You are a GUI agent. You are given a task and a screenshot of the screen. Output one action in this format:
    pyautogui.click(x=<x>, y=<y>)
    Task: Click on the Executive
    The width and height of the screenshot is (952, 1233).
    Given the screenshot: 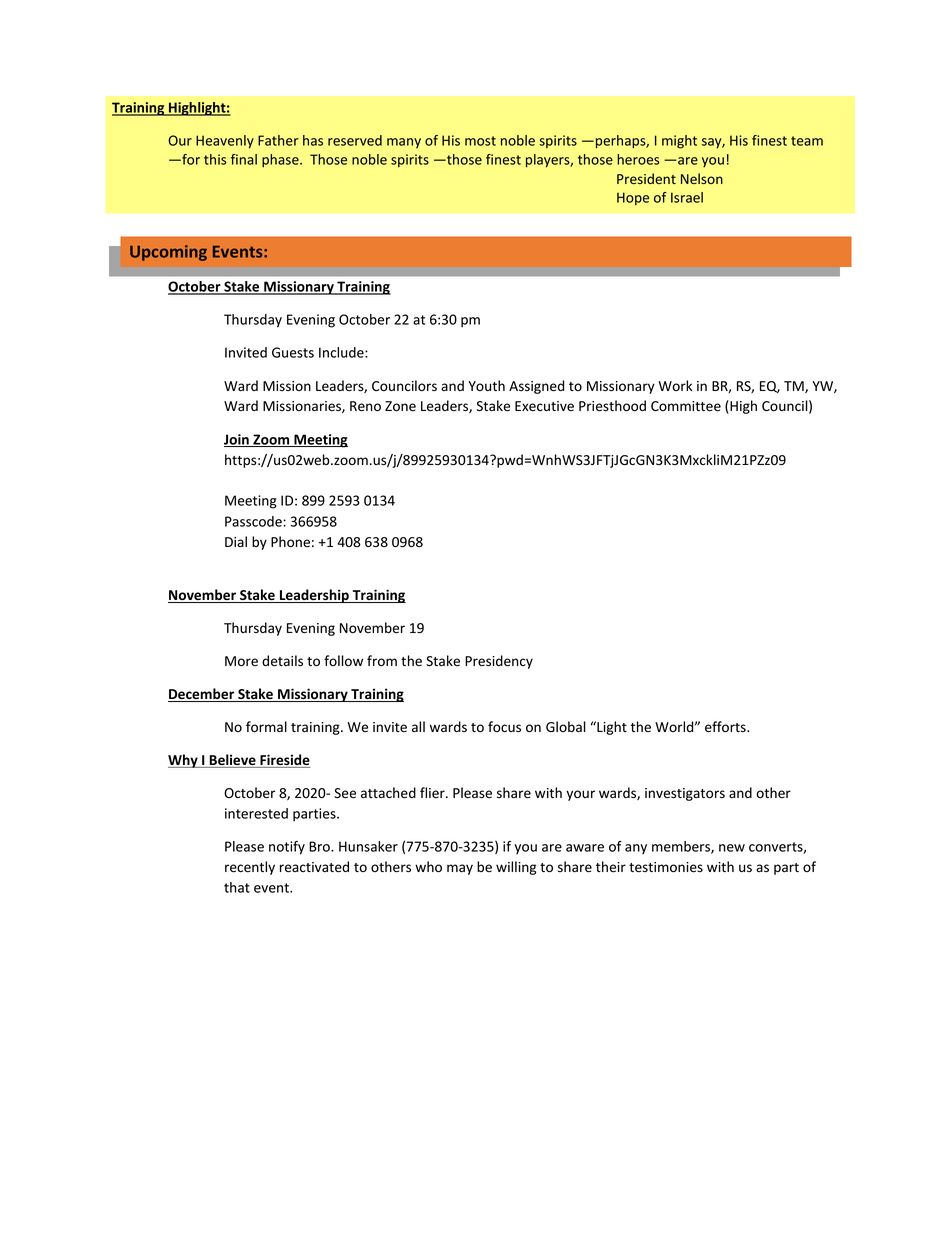 What is the action you would take?
    pyautogui.click(x=544, y=406)
